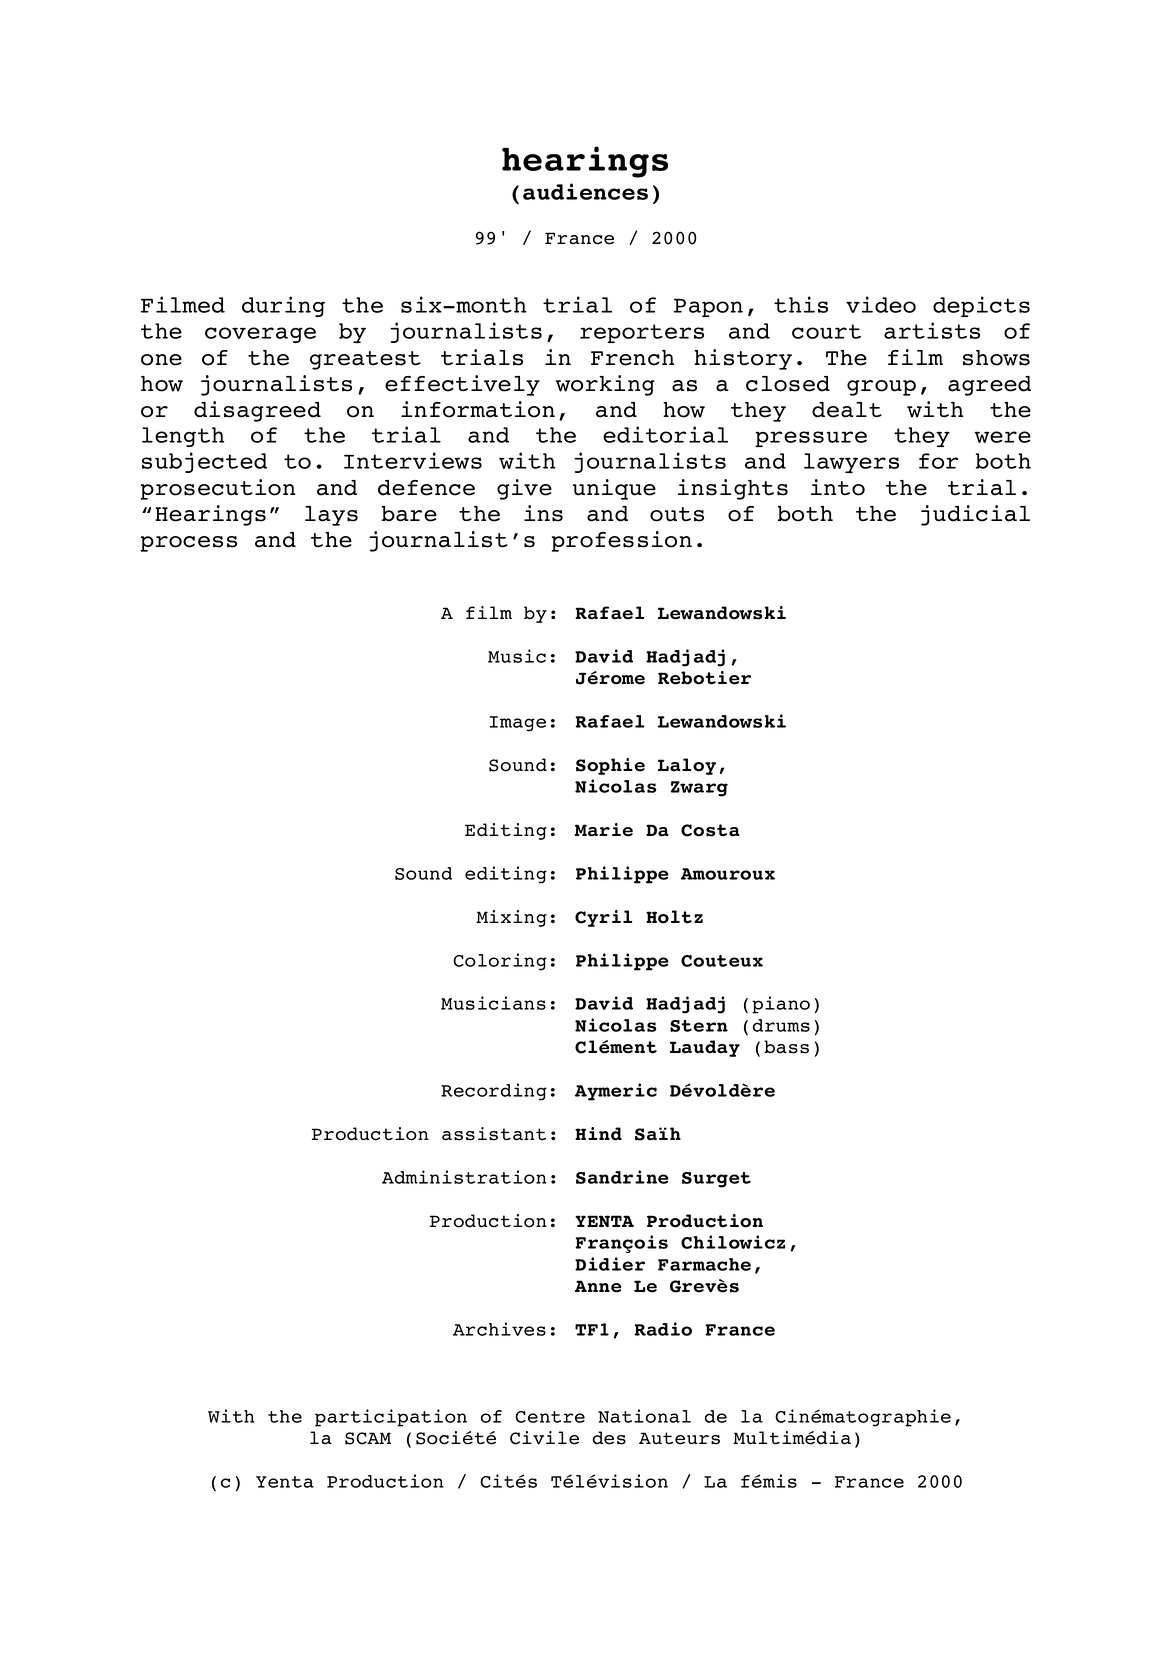 Image resolution: width=1171 pixels, height=1656 pixels. What do you see at coordinates (368, 1438) in the screenshot?
I see `SCAM` at bounding box center [368, 1438].
